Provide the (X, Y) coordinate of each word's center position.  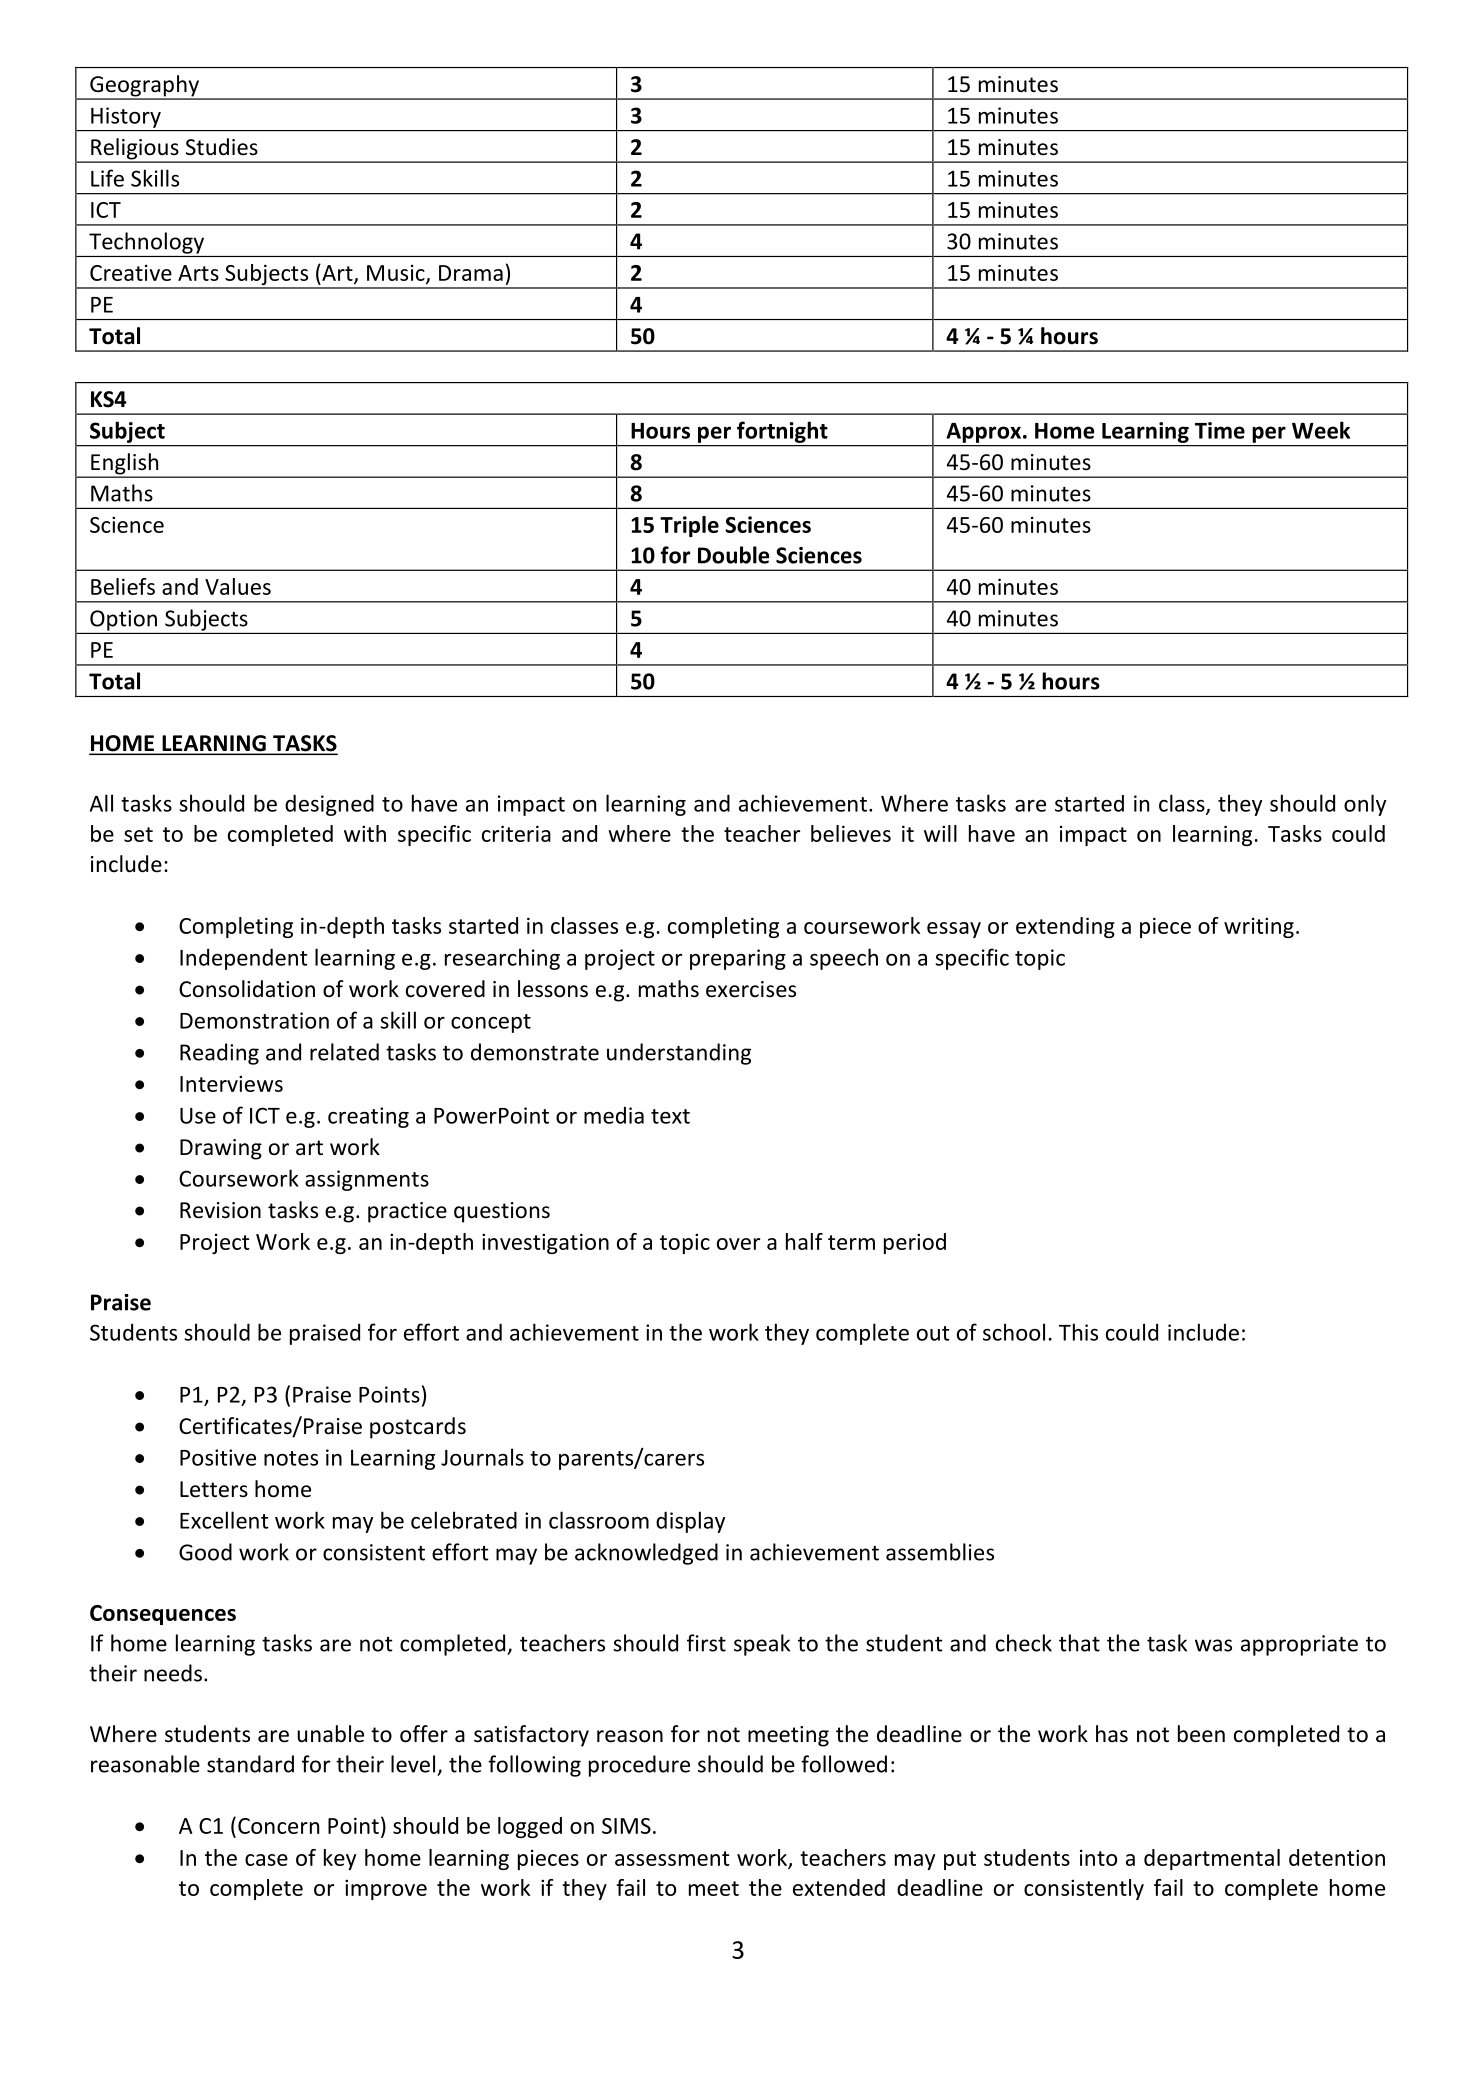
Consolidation (247, 989)
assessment (672, 1858)
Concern (278, 1826)
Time (1220, 430)
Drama (471, 273)
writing (1259, 927)
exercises (751, 989)
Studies (222, 147)
